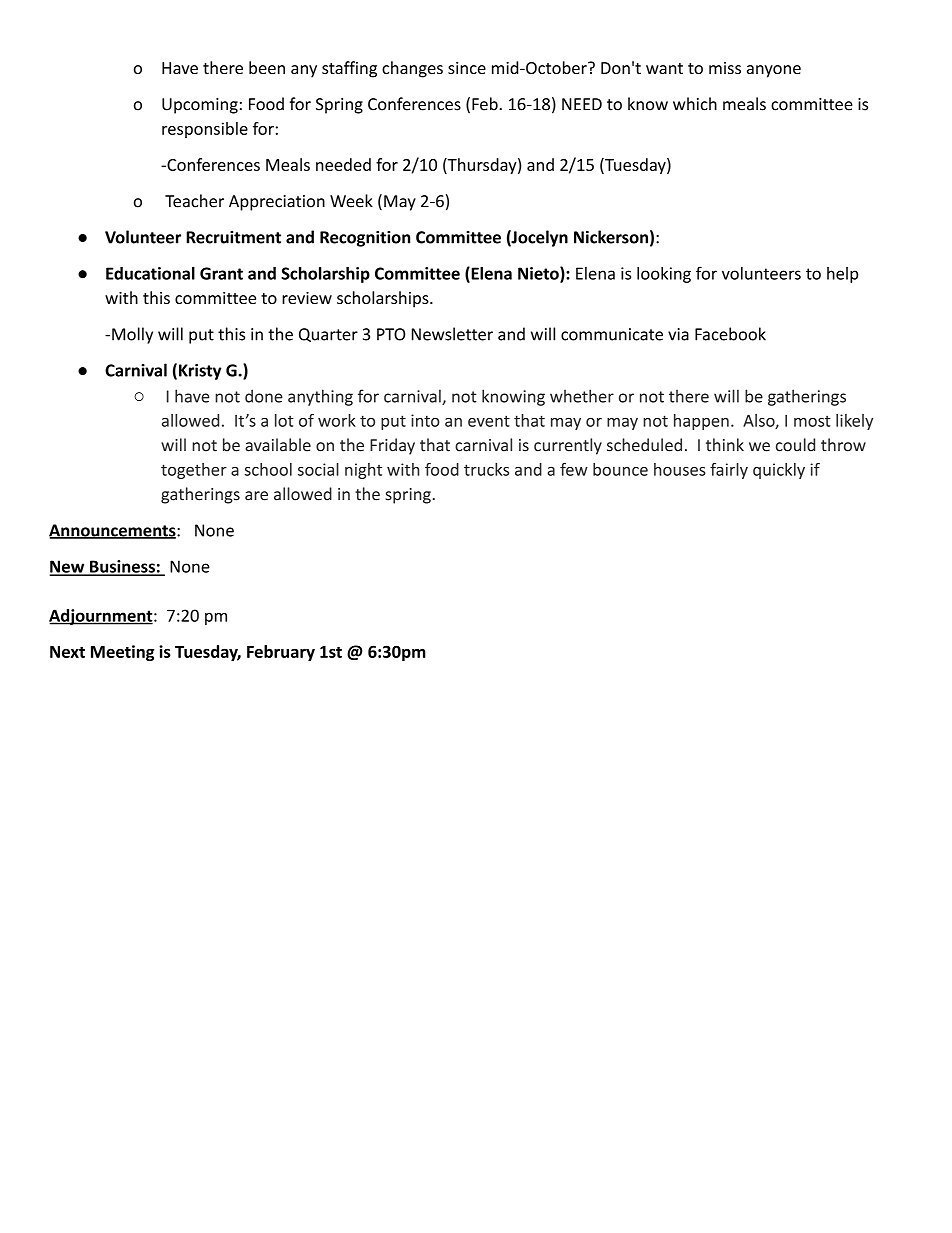 Image resolution: width=952 pixels, height=1233 pixels. Describe the element at coordinates (467, 68) in the document. I see `since` at that location.
